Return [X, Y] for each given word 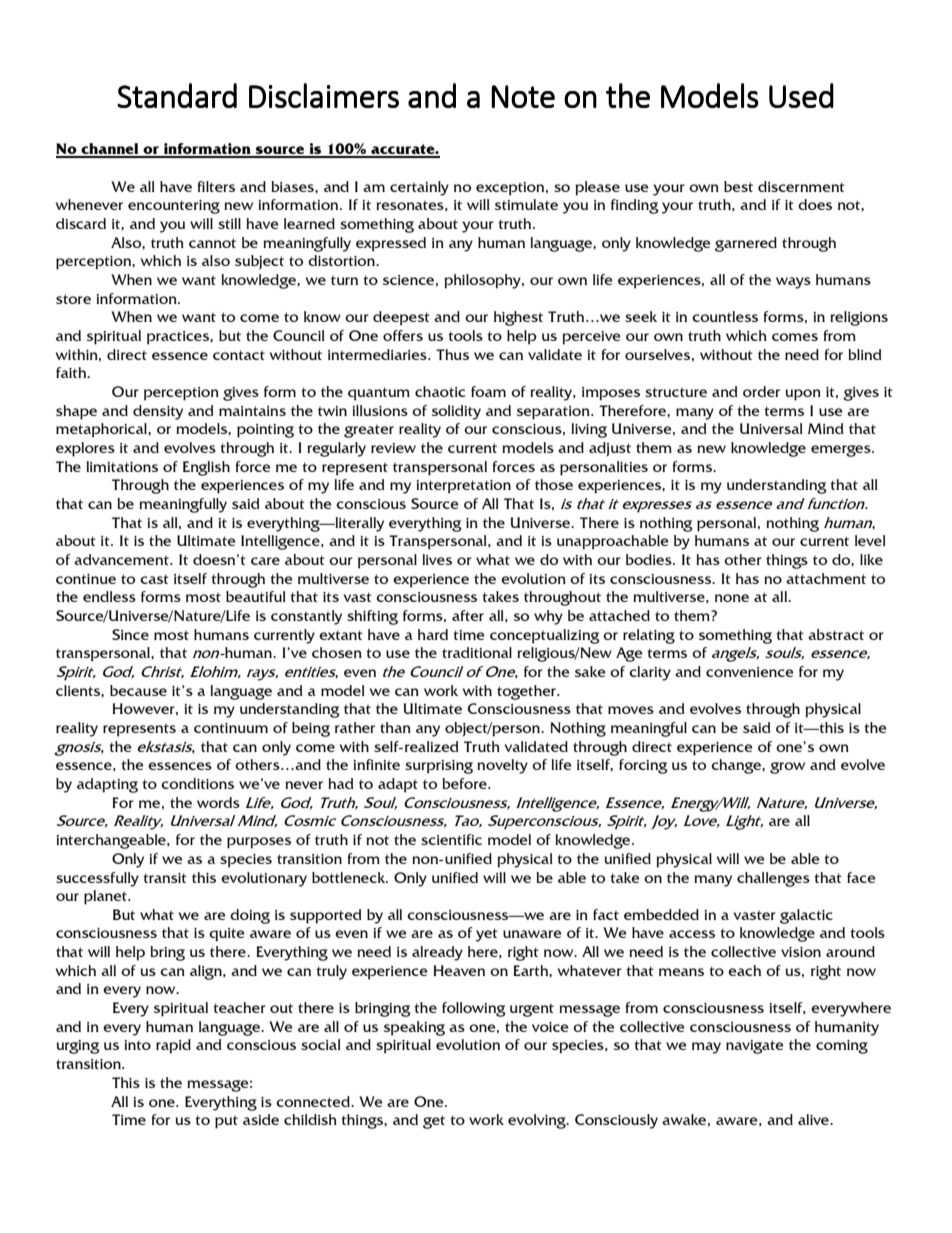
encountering [174, 207]
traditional [477, 652]
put [226, 1121]
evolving [538, 1121]
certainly [419, 188]
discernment [801, 186]
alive [814, 1119]
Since [130, 634]
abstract [836, 634]
